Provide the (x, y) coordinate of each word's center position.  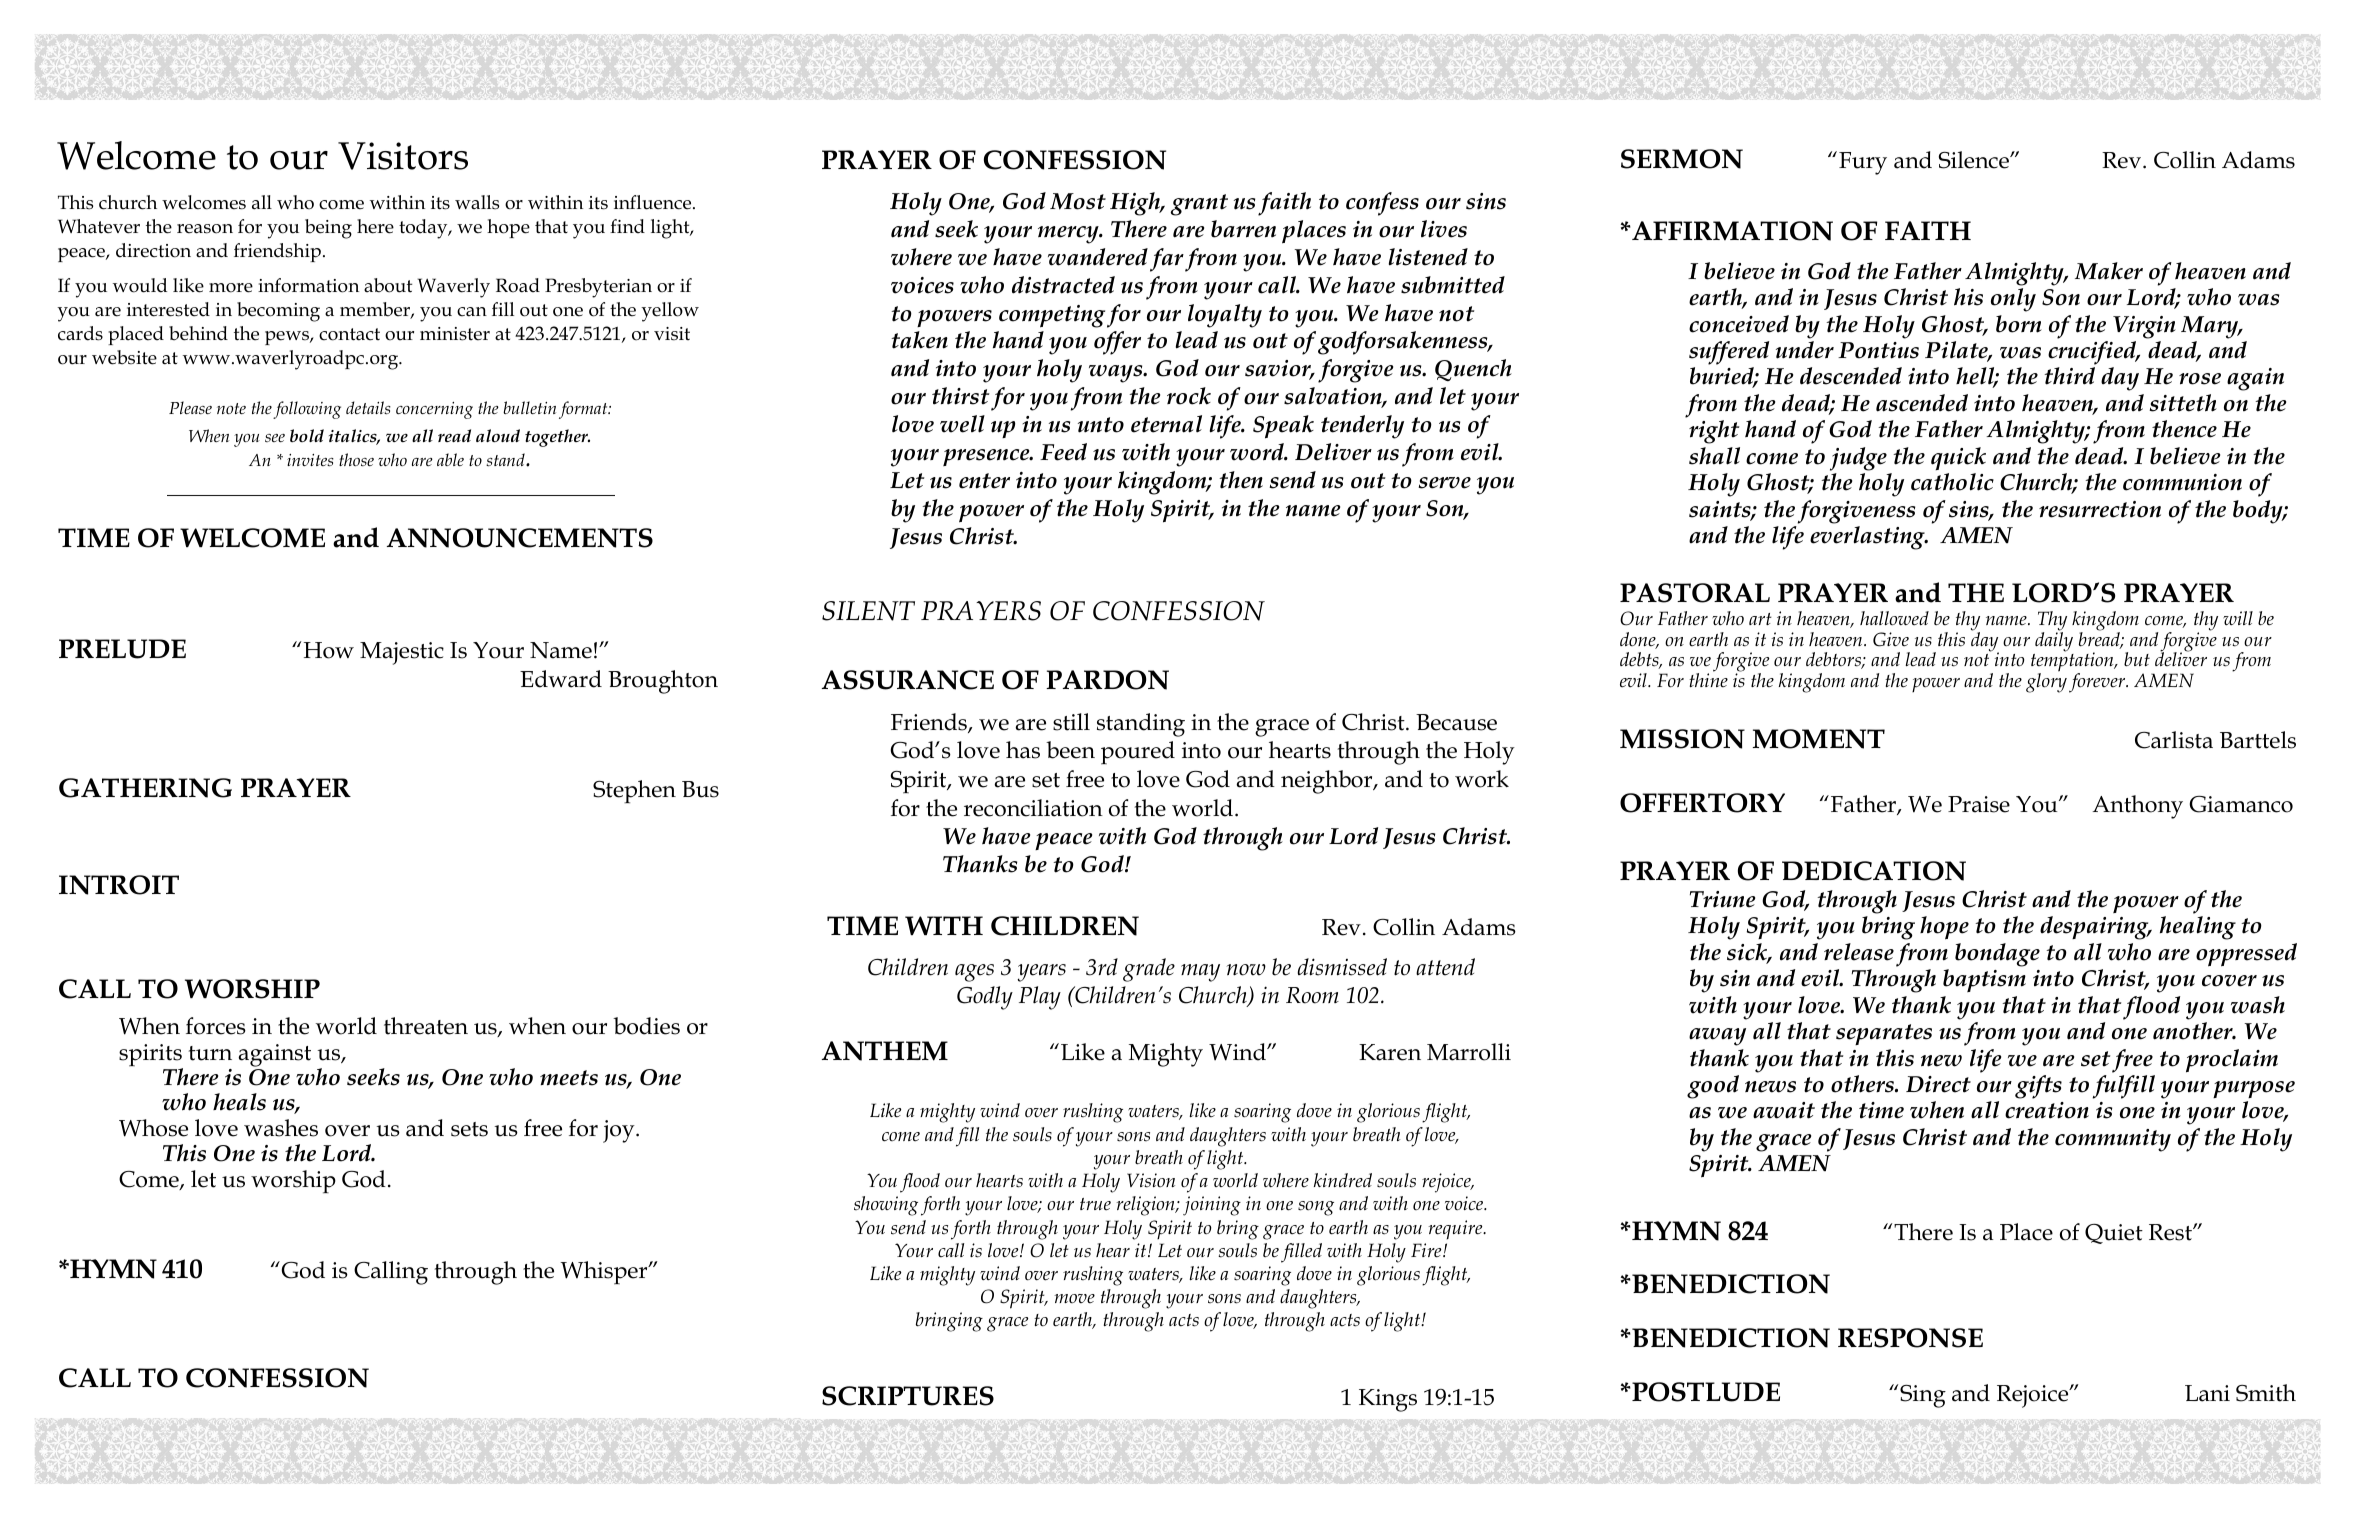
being (328, 229)
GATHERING (145, 788)
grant (1199, 205)
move (1074, 1298)
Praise (1979, 804)
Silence (1975, 160)
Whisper (605, 1273)
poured (1138, 753)
